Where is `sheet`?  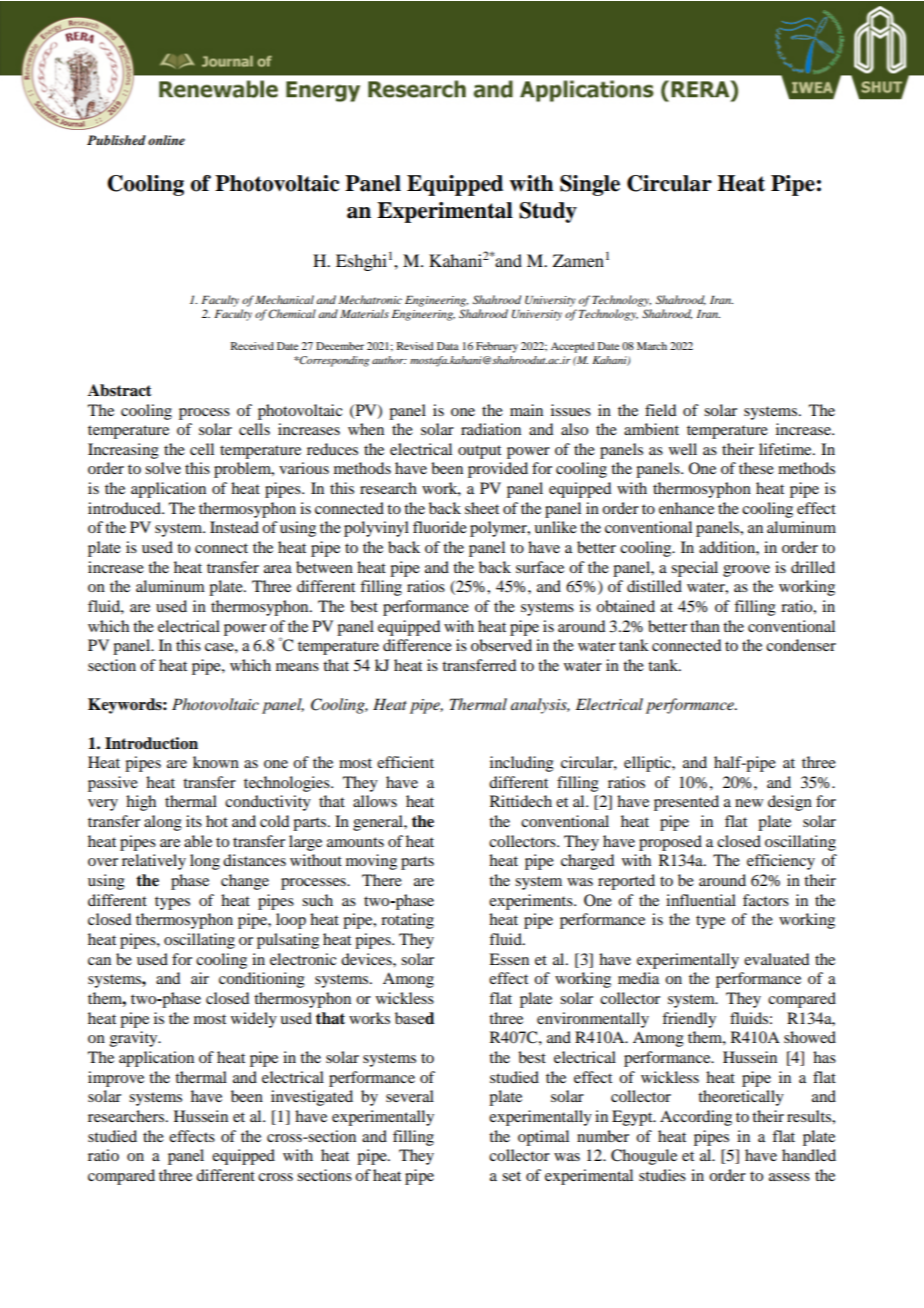
sheet is located at coordinates (482, 508).
